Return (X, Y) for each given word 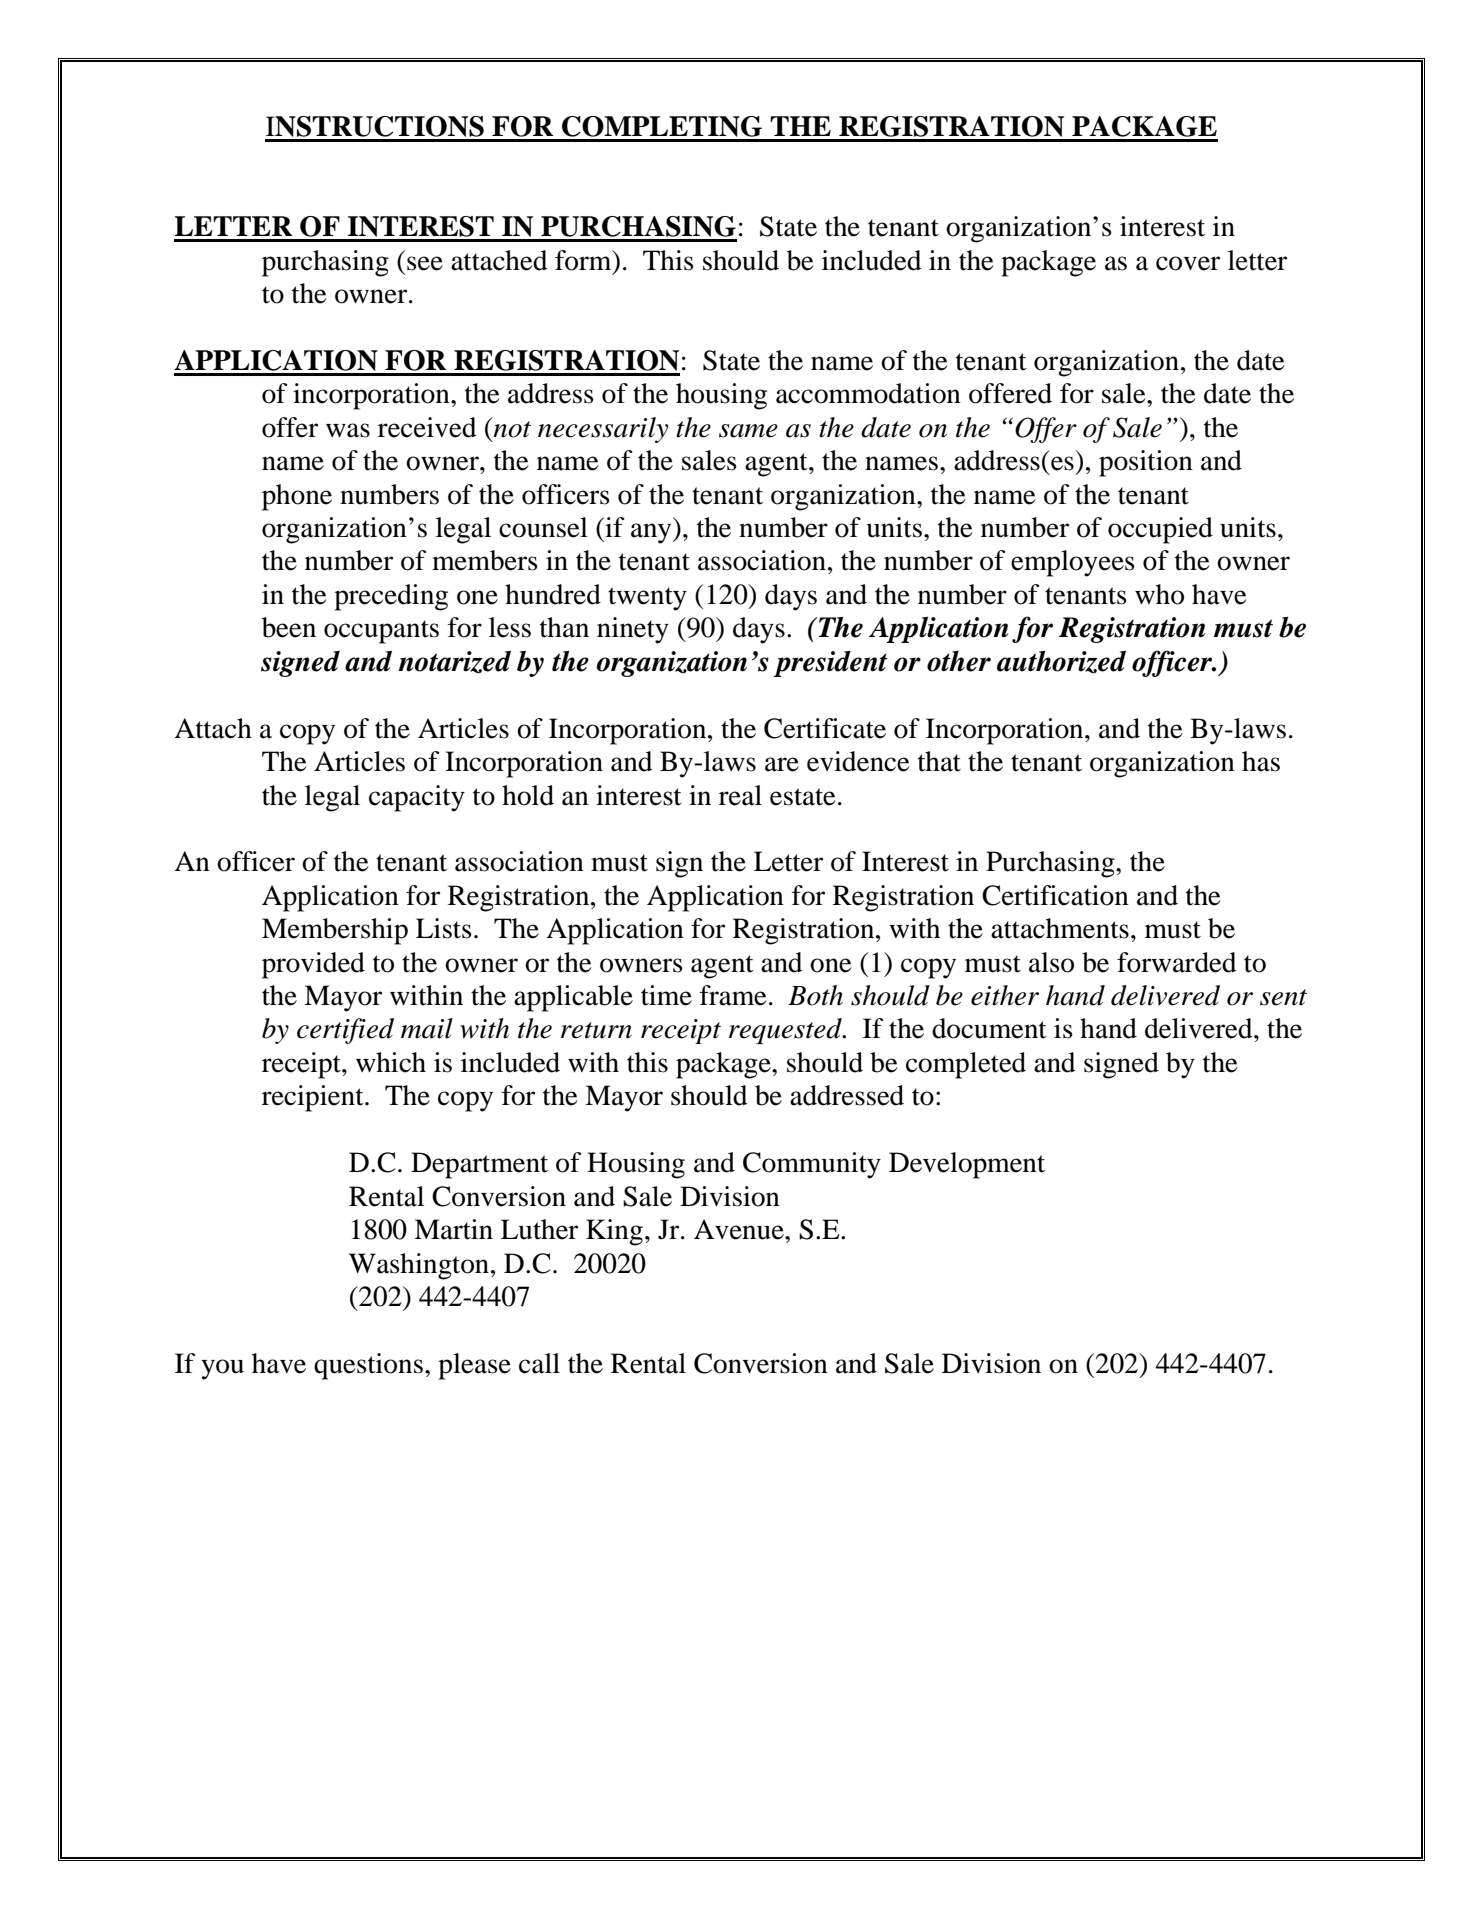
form (584, 260)
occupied (1160, 530)
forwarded (1177, 962)
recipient (314, 1098)
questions (368, 1366)
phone (297, 497)
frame (733, 995)
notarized (455, 662)
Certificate (825, 728)
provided (313, 965)
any (652, 533)
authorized (1061, 662)
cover (1188, 263)
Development (967, 1165)
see (425, 263)
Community (812, 1165)
